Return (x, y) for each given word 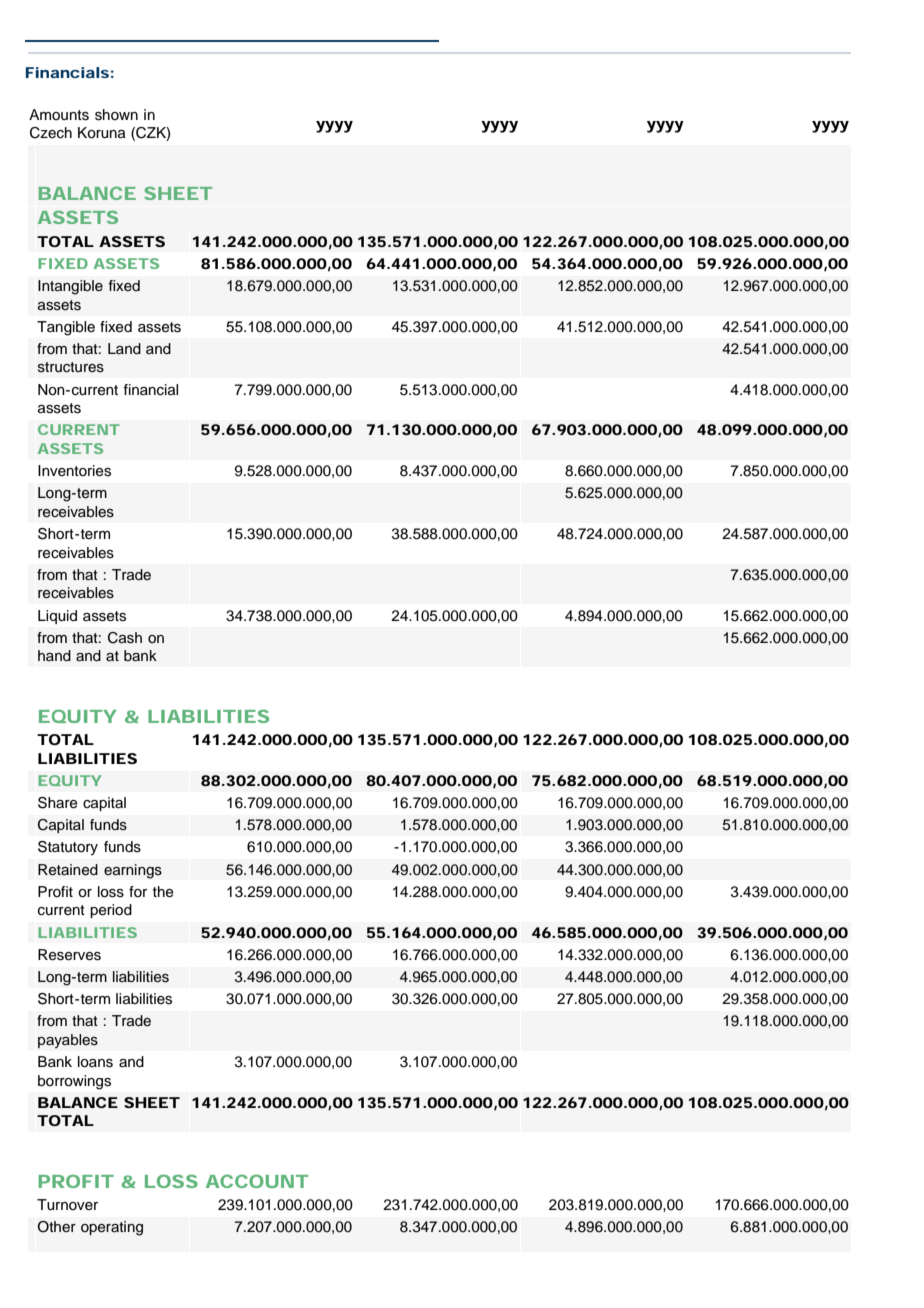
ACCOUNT (257, 1181)
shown (116, 115)
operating (112, 1228)
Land (124, 348)
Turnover (67, 1205)
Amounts (59, 115)
